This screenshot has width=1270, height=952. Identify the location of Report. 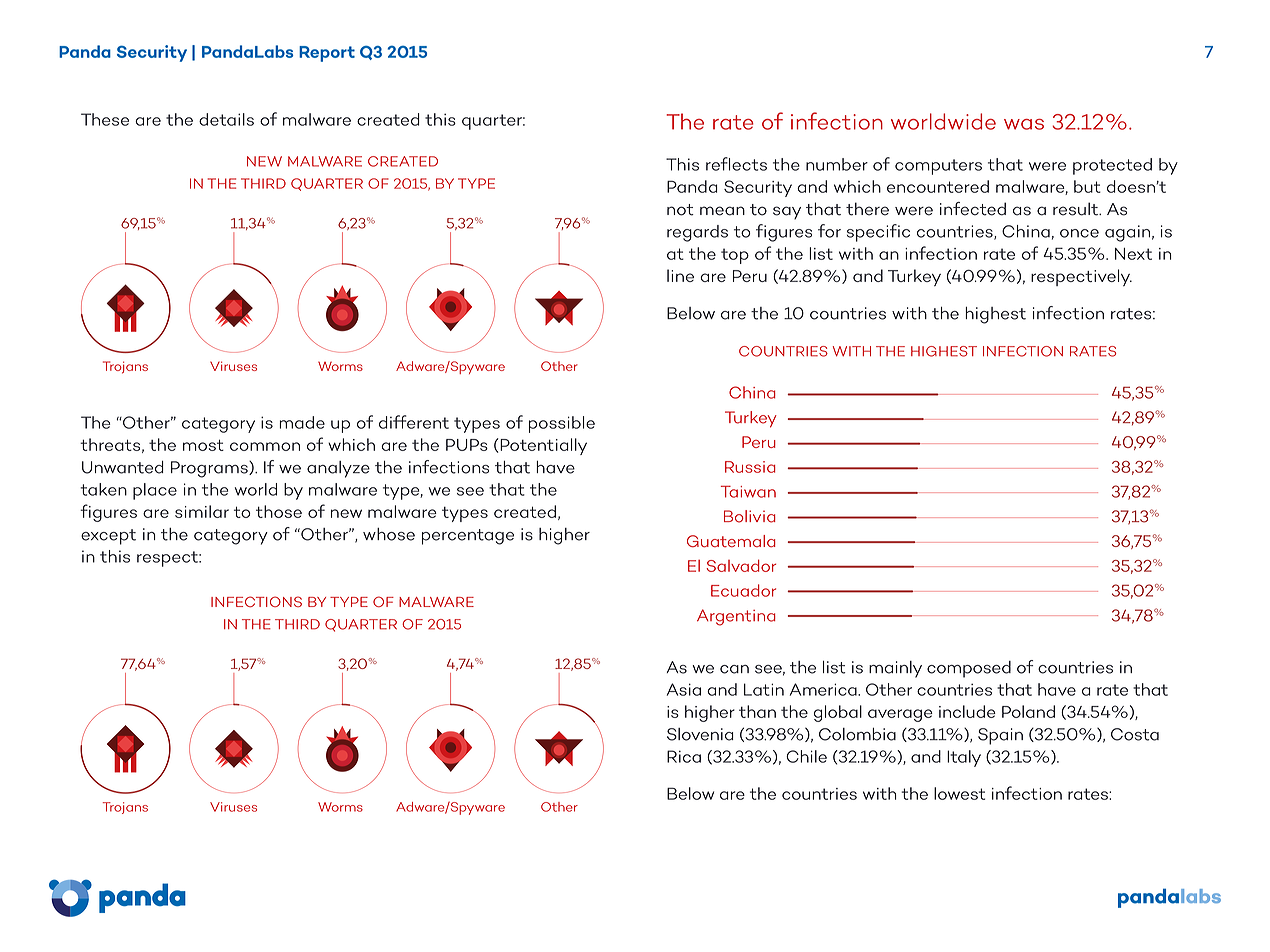
(327, 54).
